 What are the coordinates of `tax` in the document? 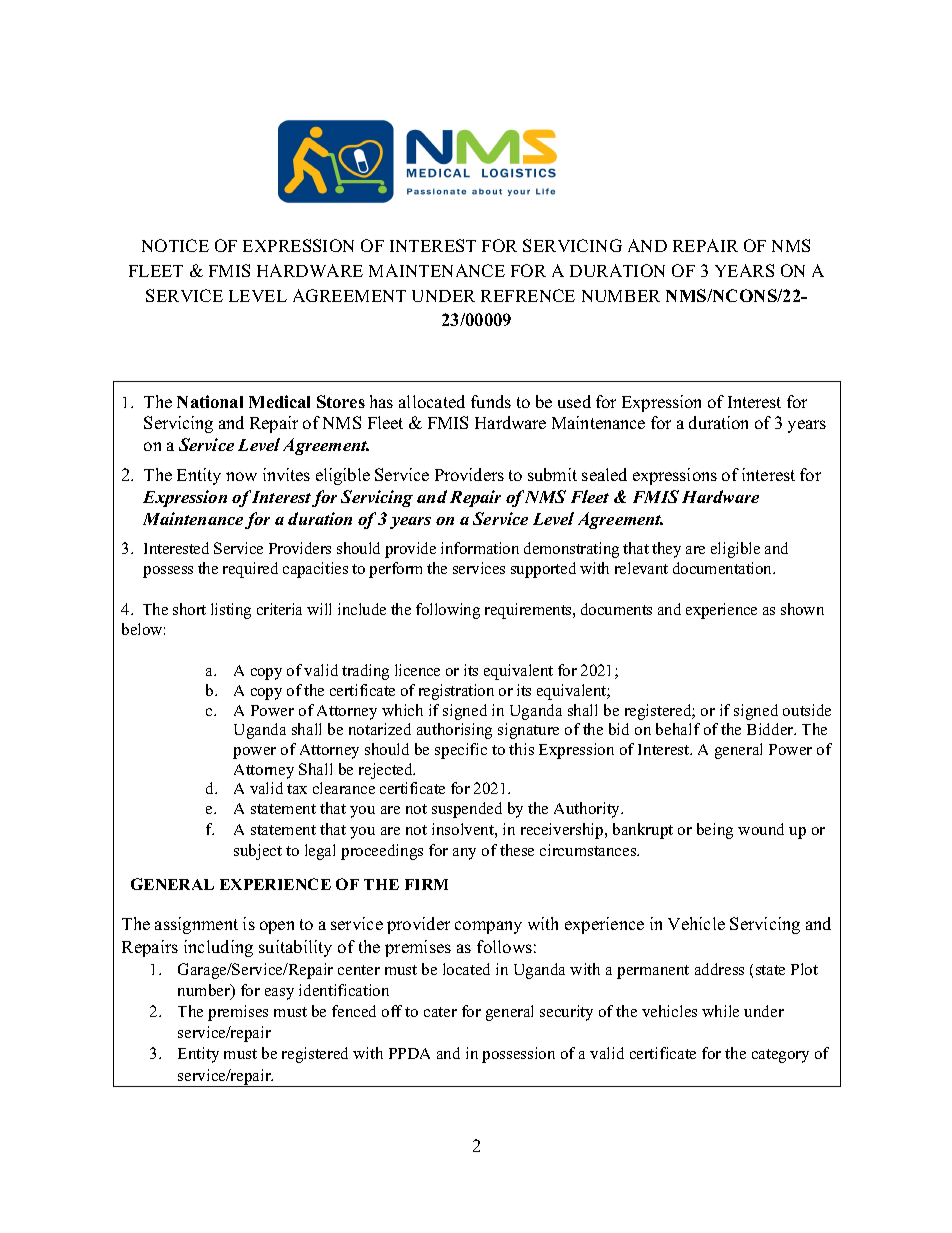 It's located at (297, 789).
